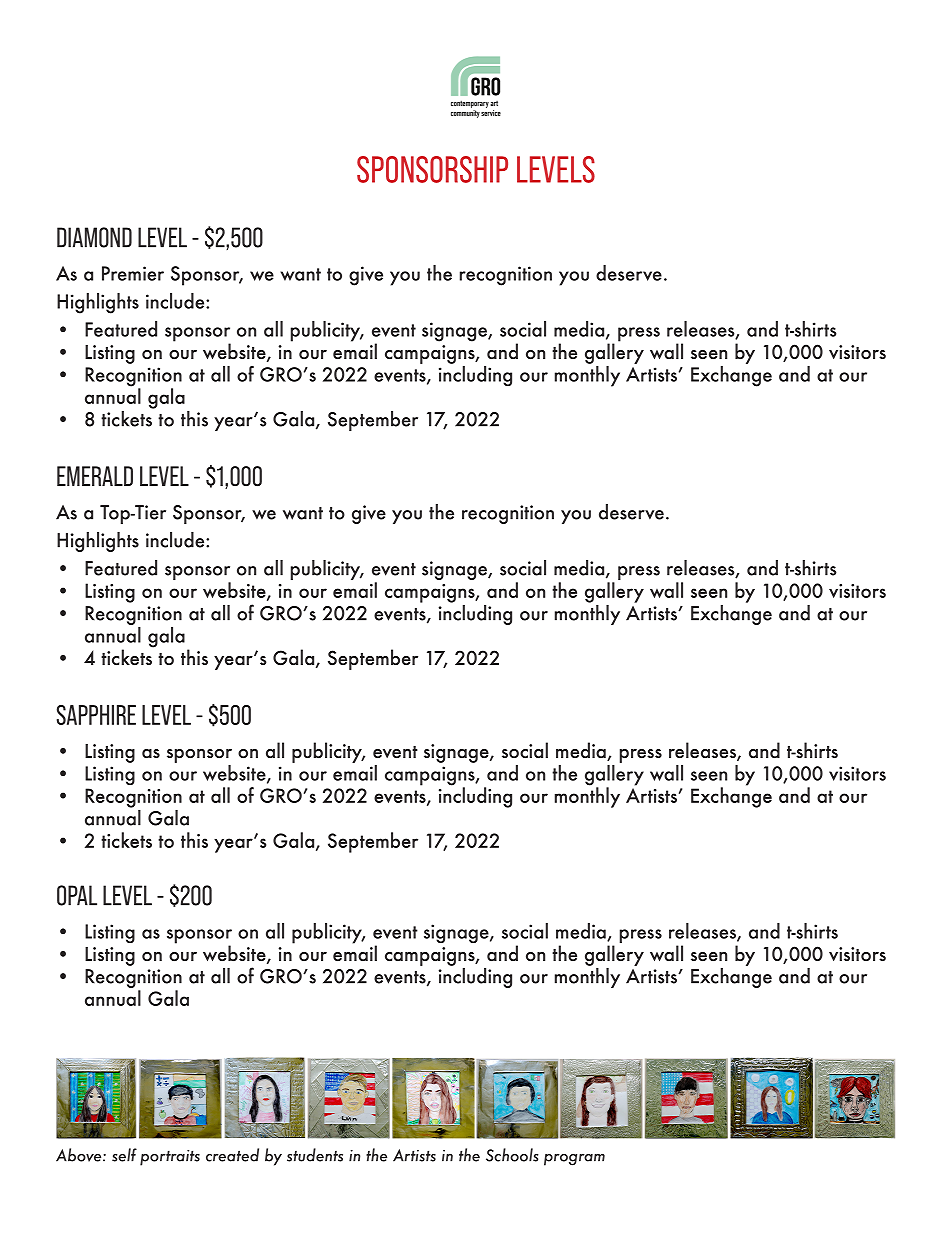 This image has height=1233, width=952. What do you see at coordinates (124, 1155) in the image?
I see `self` at bounding box center [124, 1155].
